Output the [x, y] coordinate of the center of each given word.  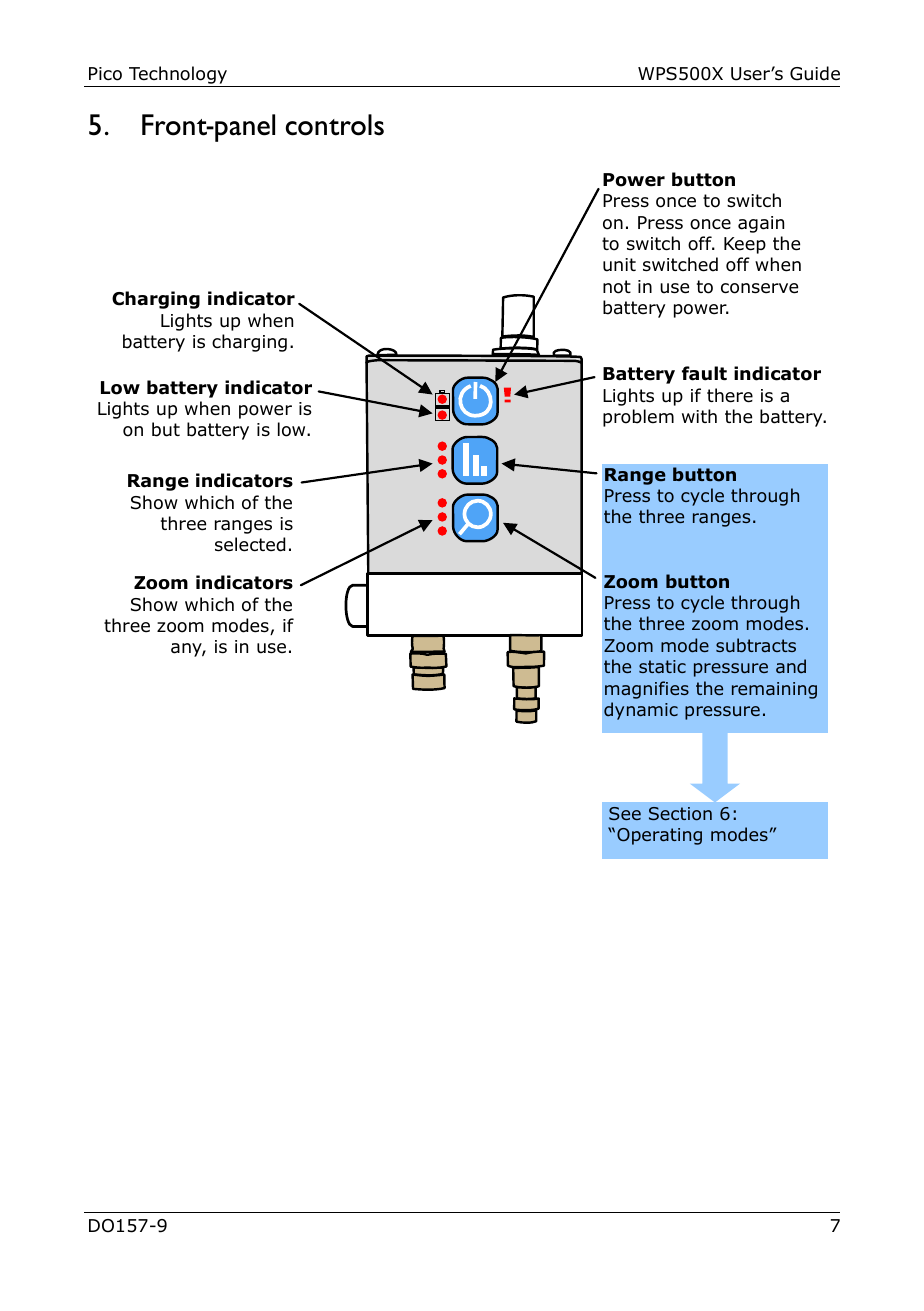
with [699, 416]
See [625, 813]
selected [250, 544]
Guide [815, 73]
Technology [178, 75]
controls [335, 125]
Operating [659, 836]
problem [638, 418]
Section [680, 814]
